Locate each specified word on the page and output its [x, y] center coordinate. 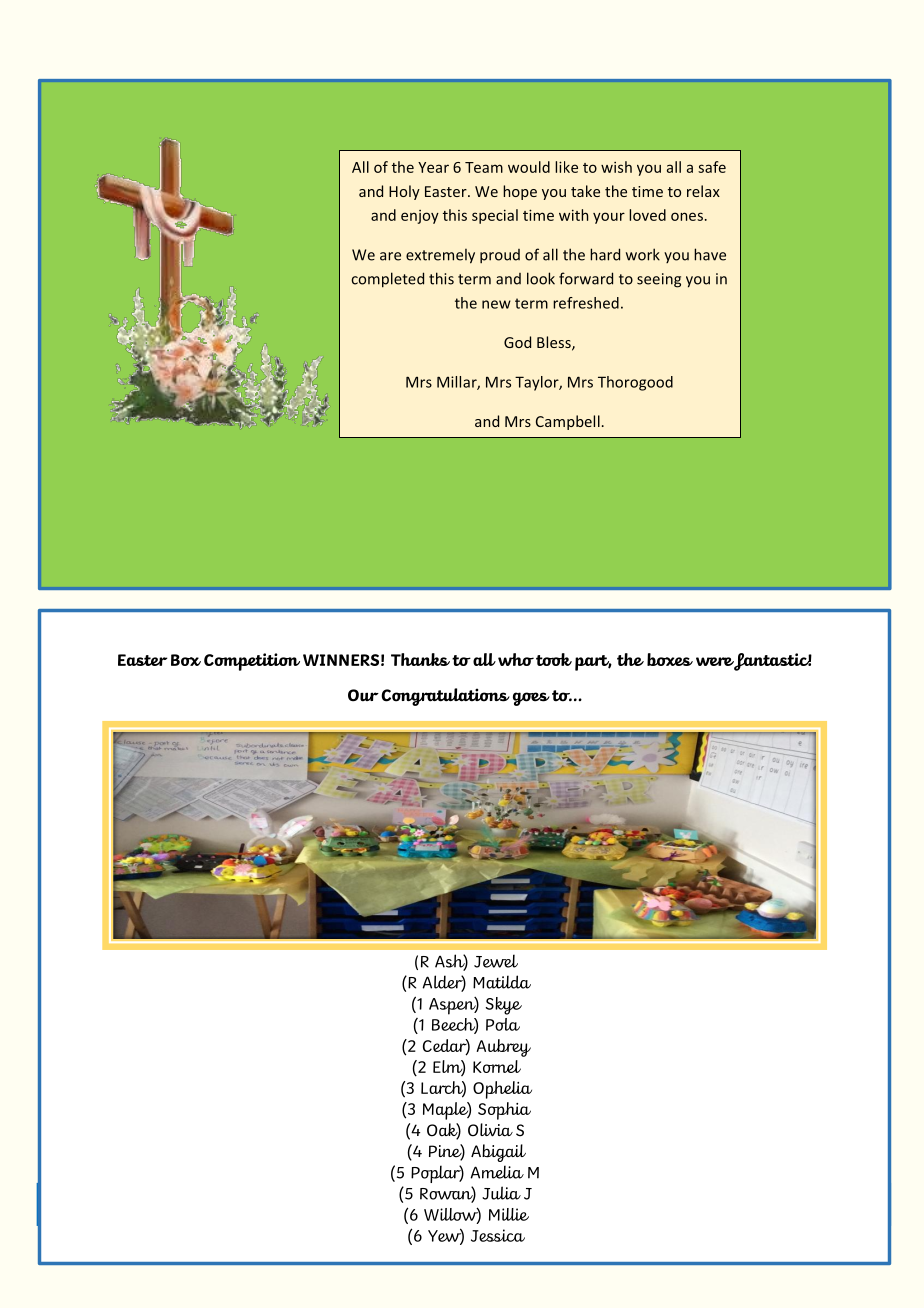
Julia [501, 1193]
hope [520, 192]
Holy [404, 192]
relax [703, 191]
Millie [509, 1214]
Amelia [497, 1172]
